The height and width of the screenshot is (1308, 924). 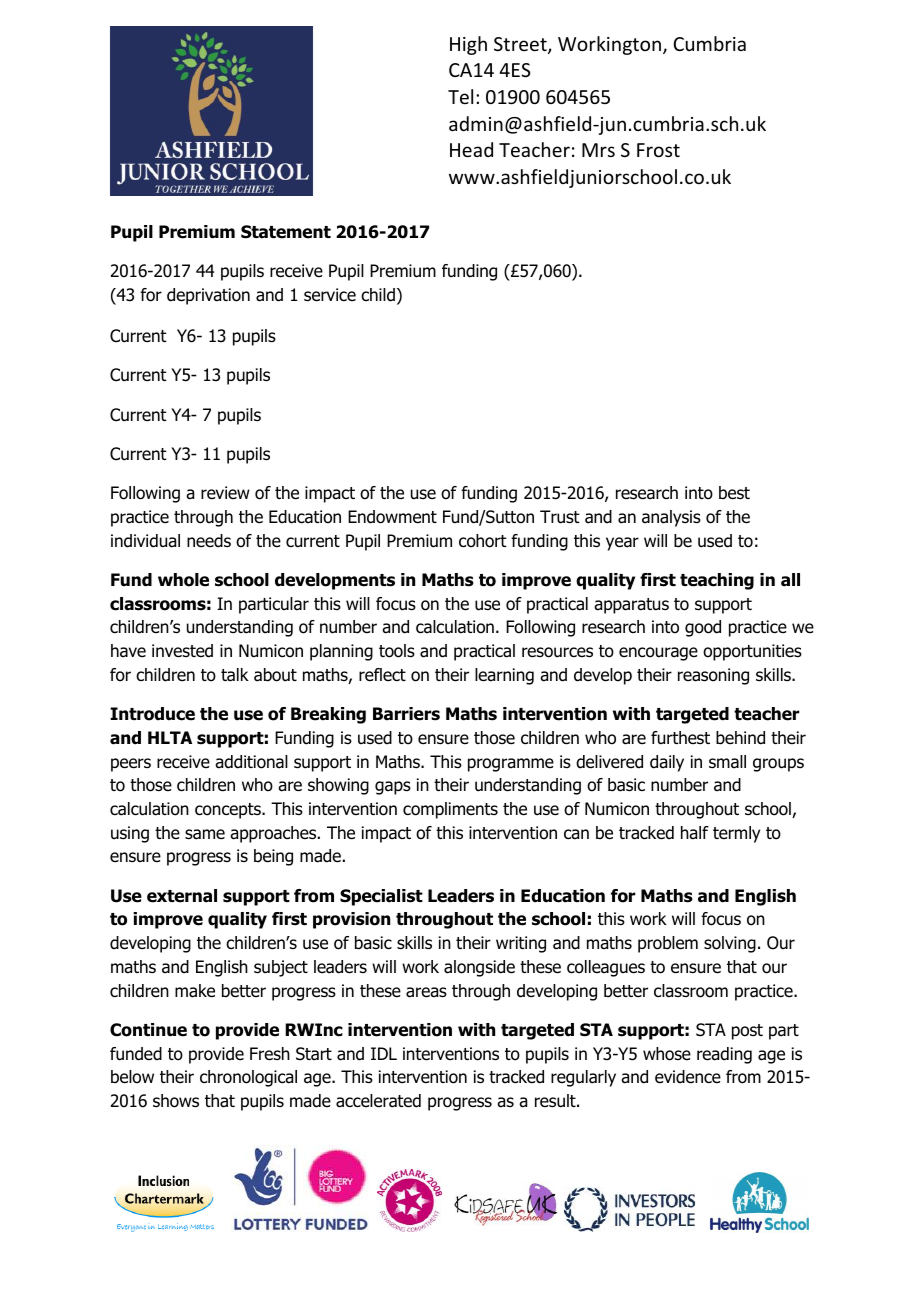 I want to click on Statement, so click(x=286, y=232).
